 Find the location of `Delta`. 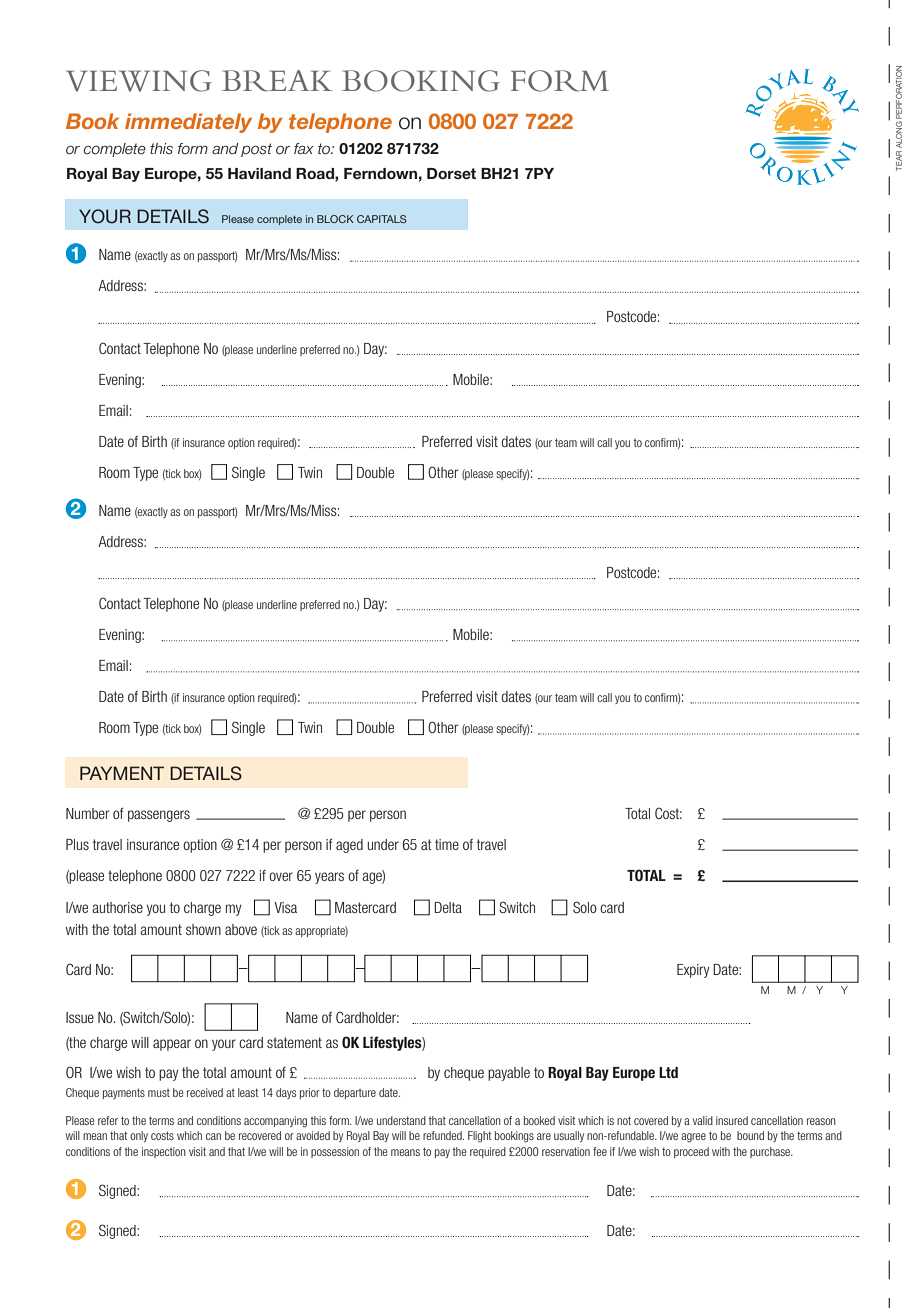

Delta is located at coordinates (448, 907).
